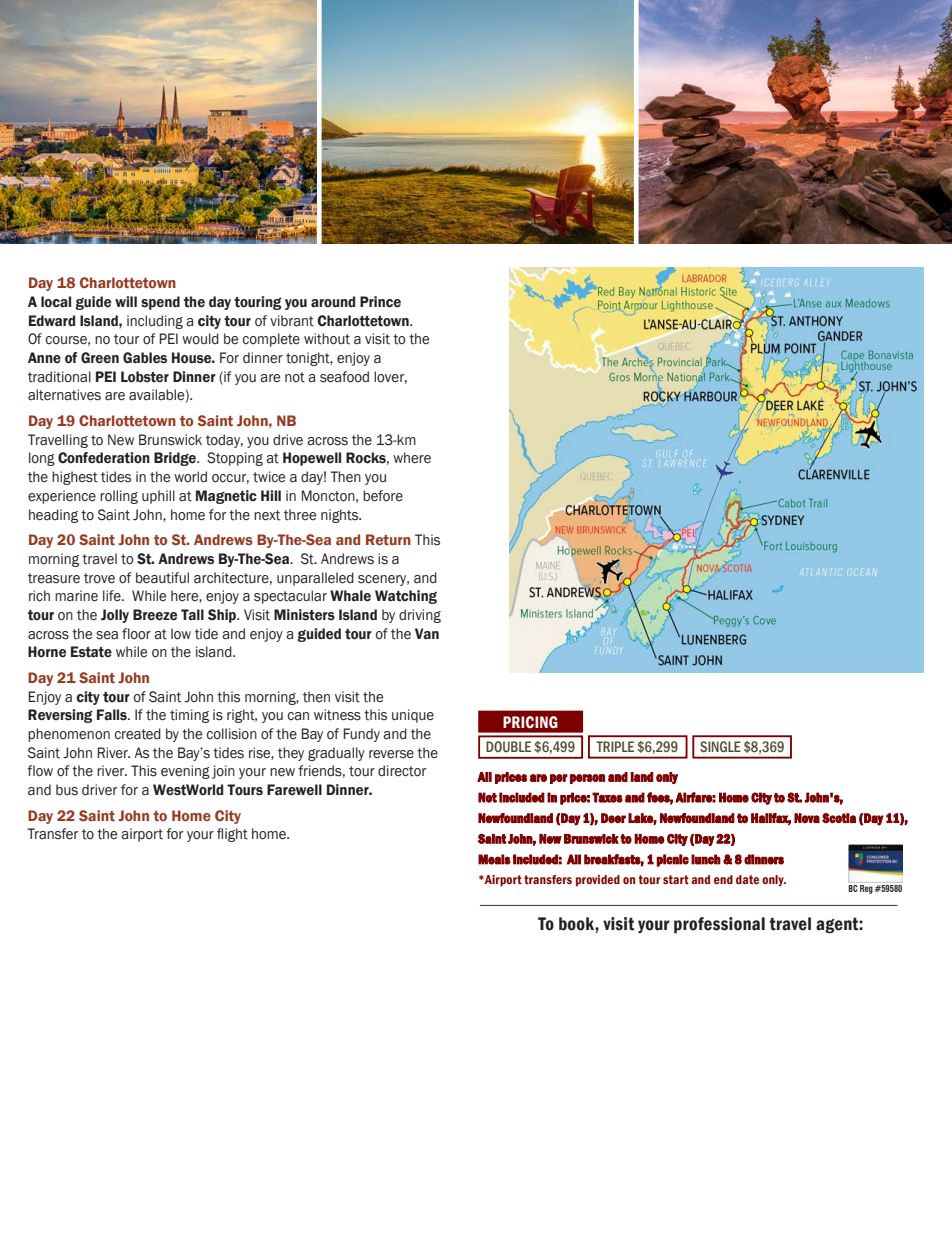 This page has width=952, height=1233. I want to click on including, so click(155, 322).
